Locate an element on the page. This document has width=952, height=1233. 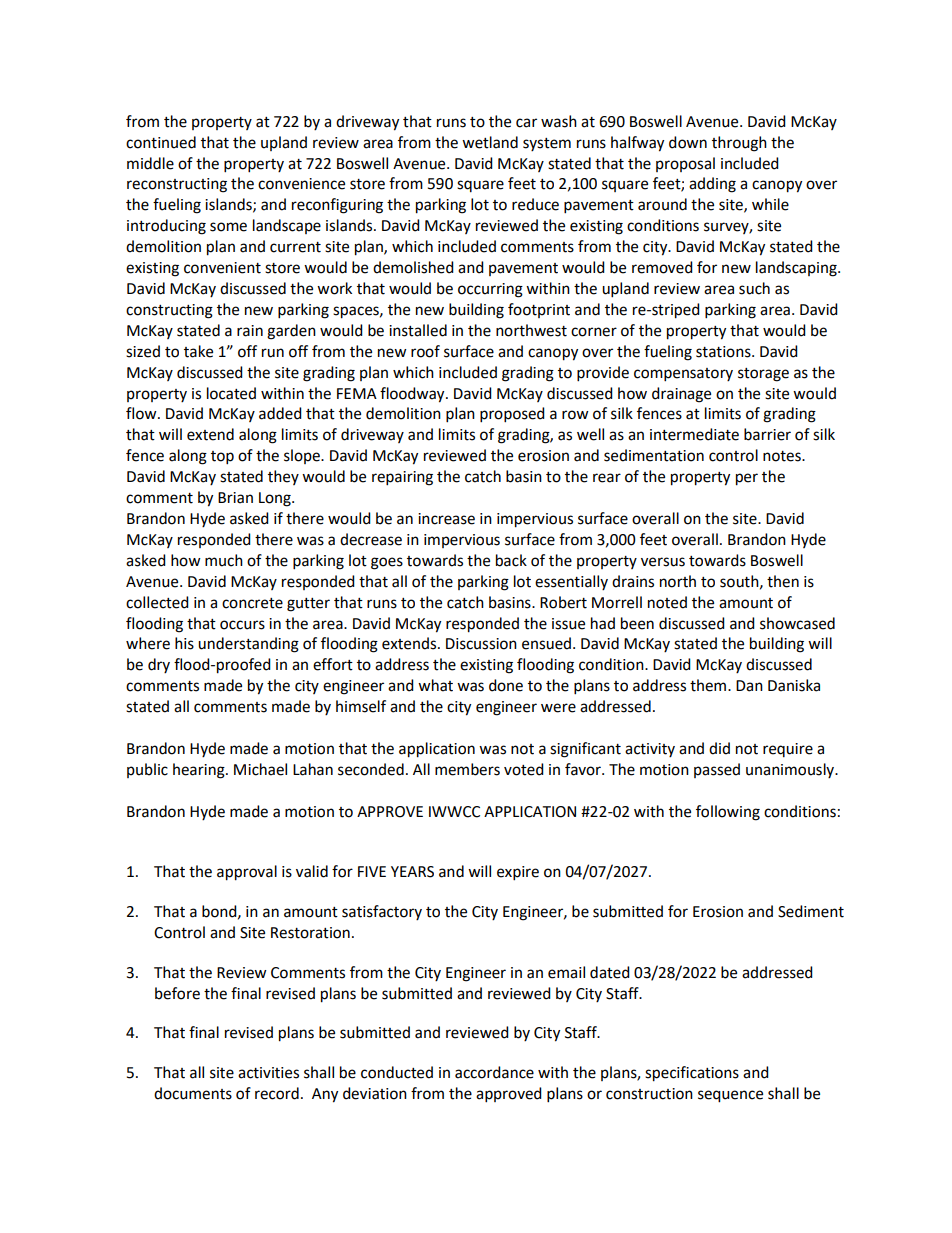
proposed is located at coordinates (512, 415).
